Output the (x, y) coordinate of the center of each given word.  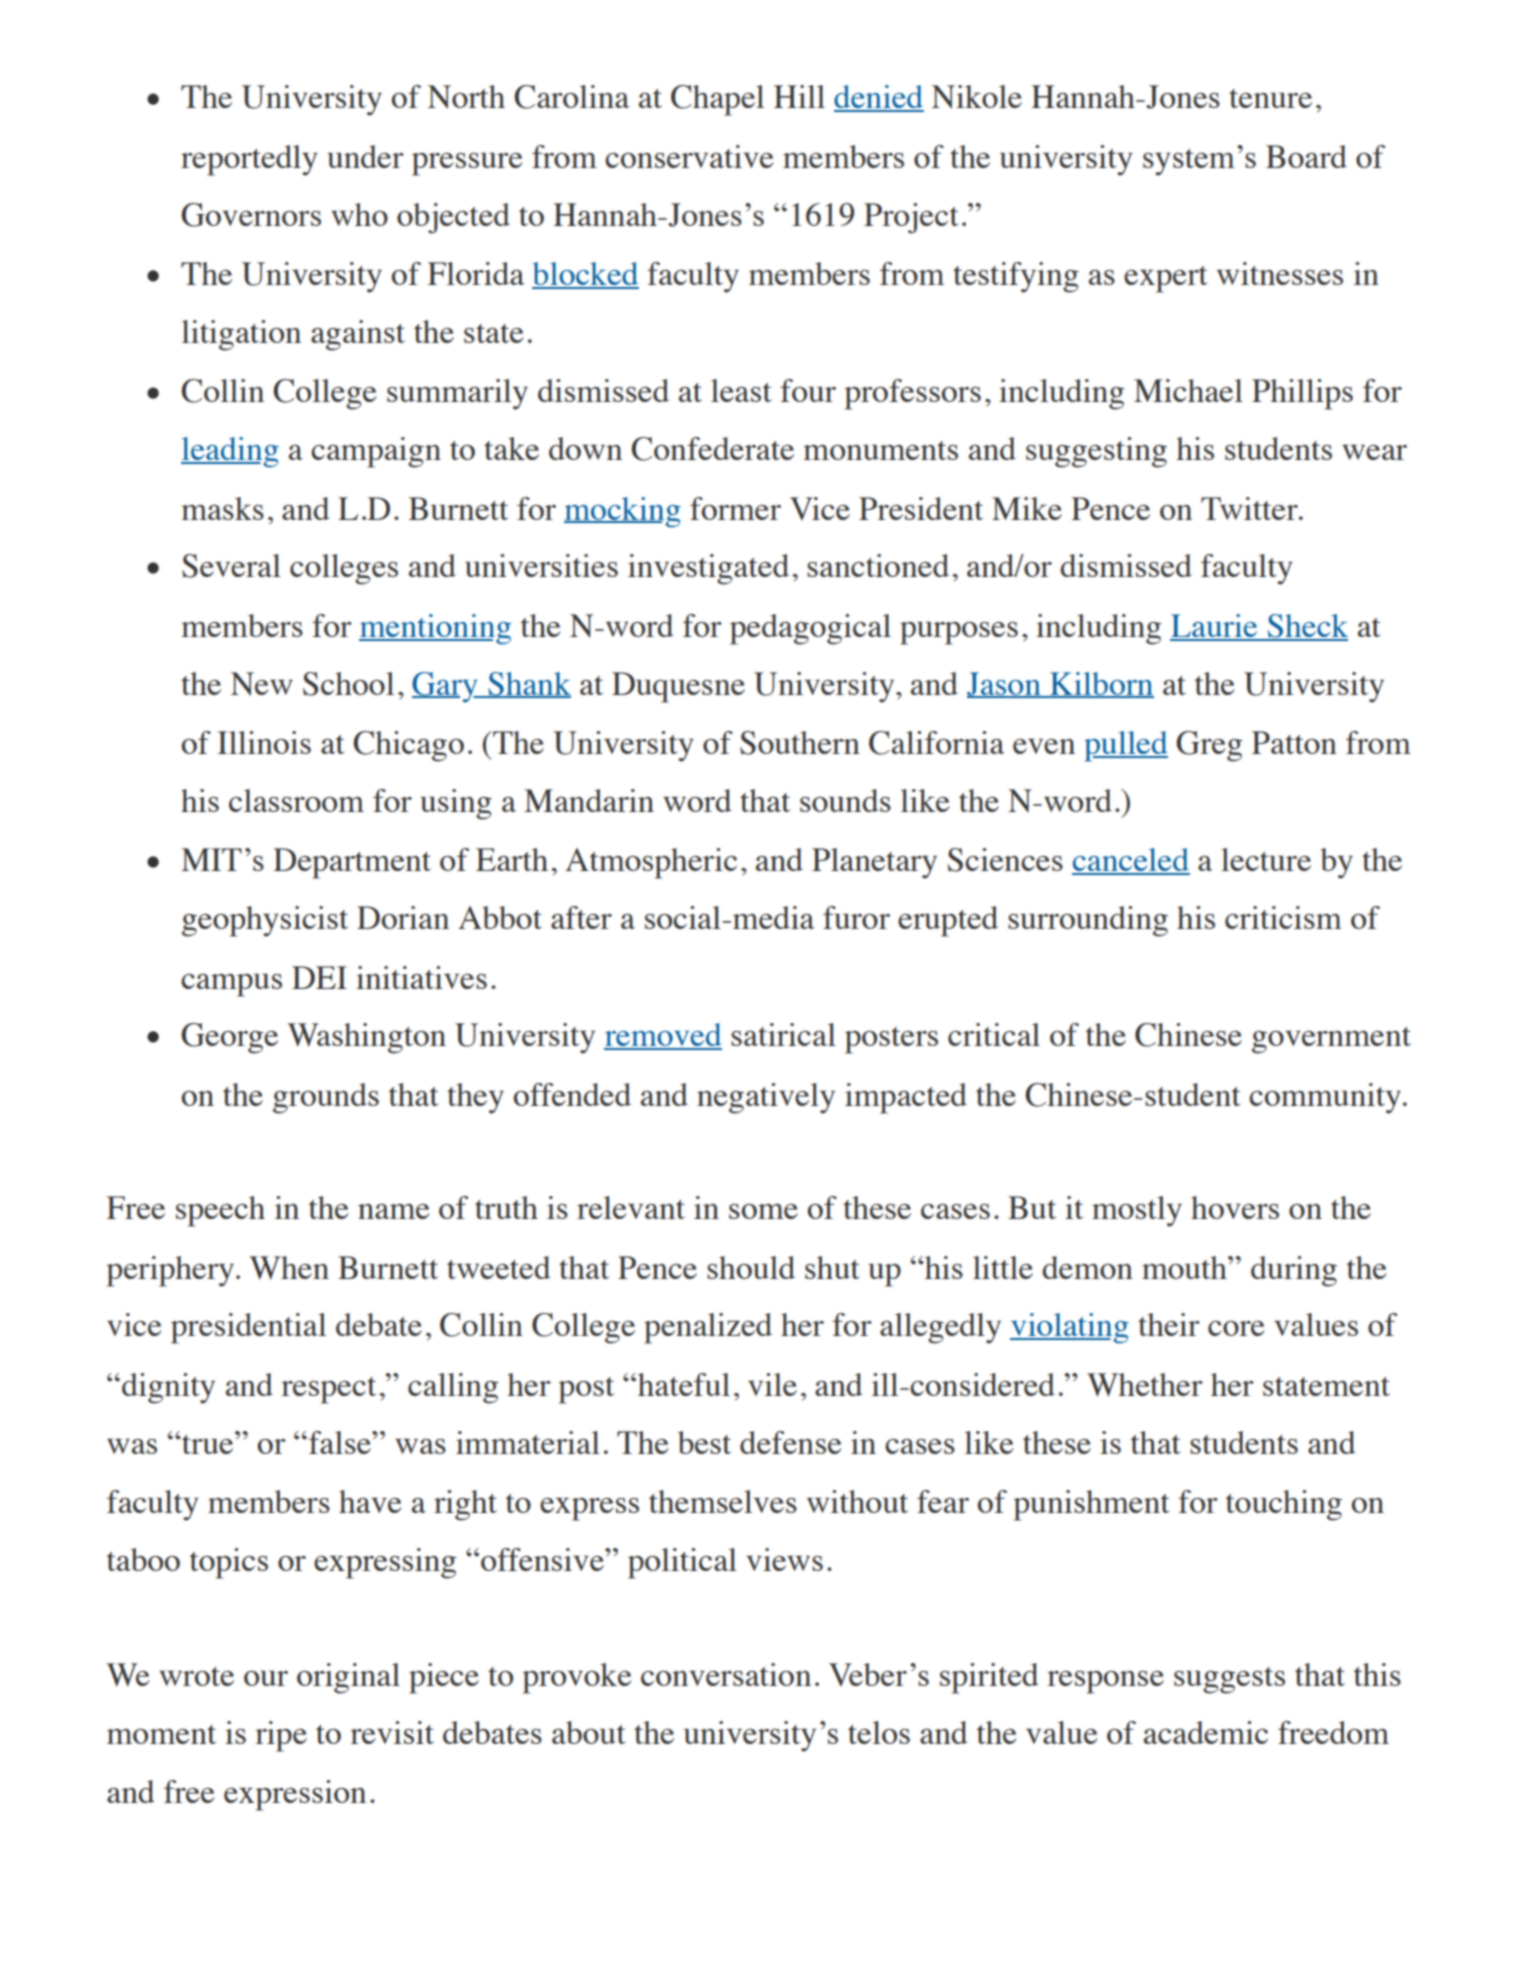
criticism (1283, 917)
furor (856, 917)
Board (1306, 156)
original (348, 1678)
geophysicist (265, 921)
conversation (726, 1674)
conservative (689, 156)
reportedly (249, 160)
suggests (1229, 1680)
